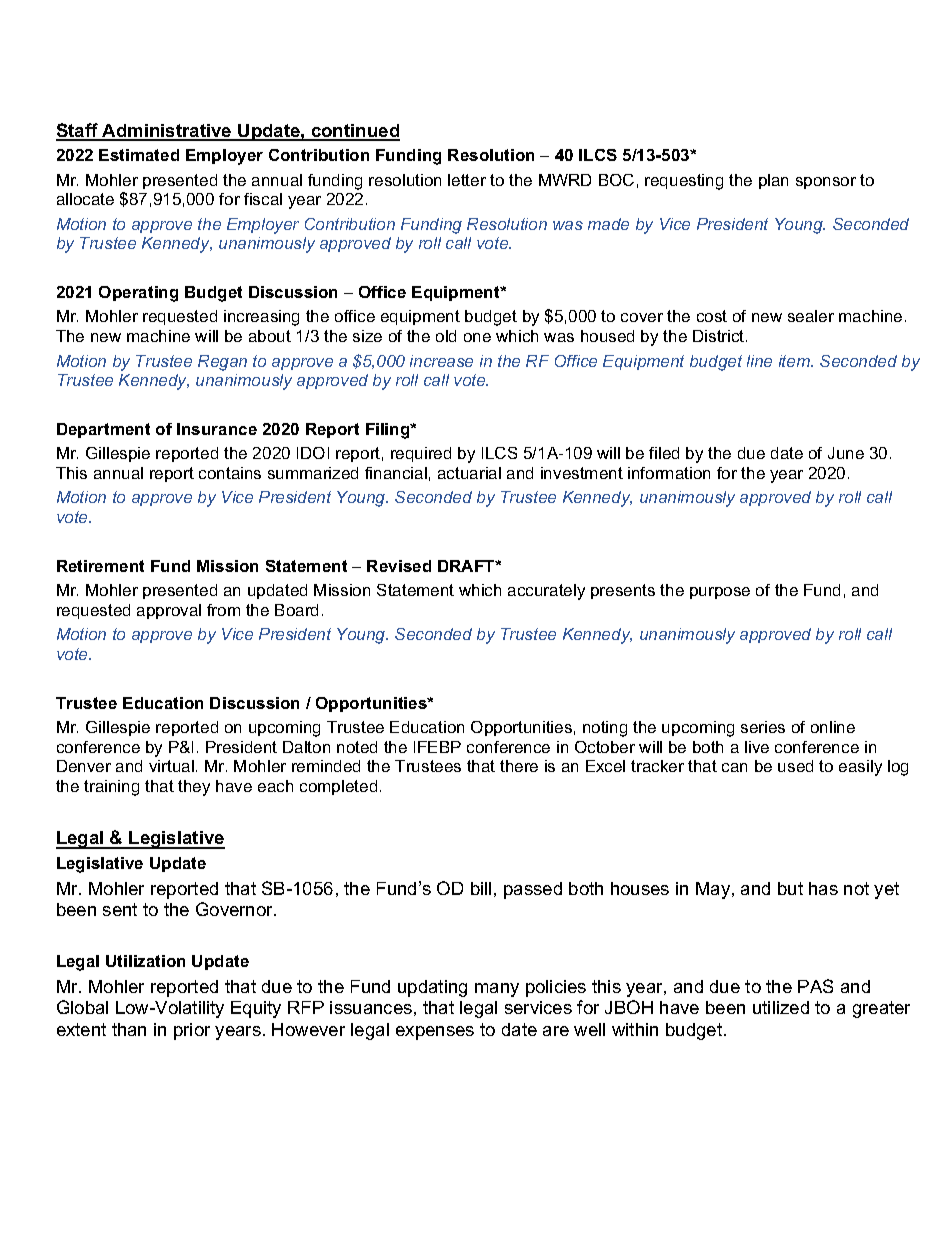  What do you see at coordinates (467, 180) in the screenshot?
I see `letter` at bounding box center [467, 180].
